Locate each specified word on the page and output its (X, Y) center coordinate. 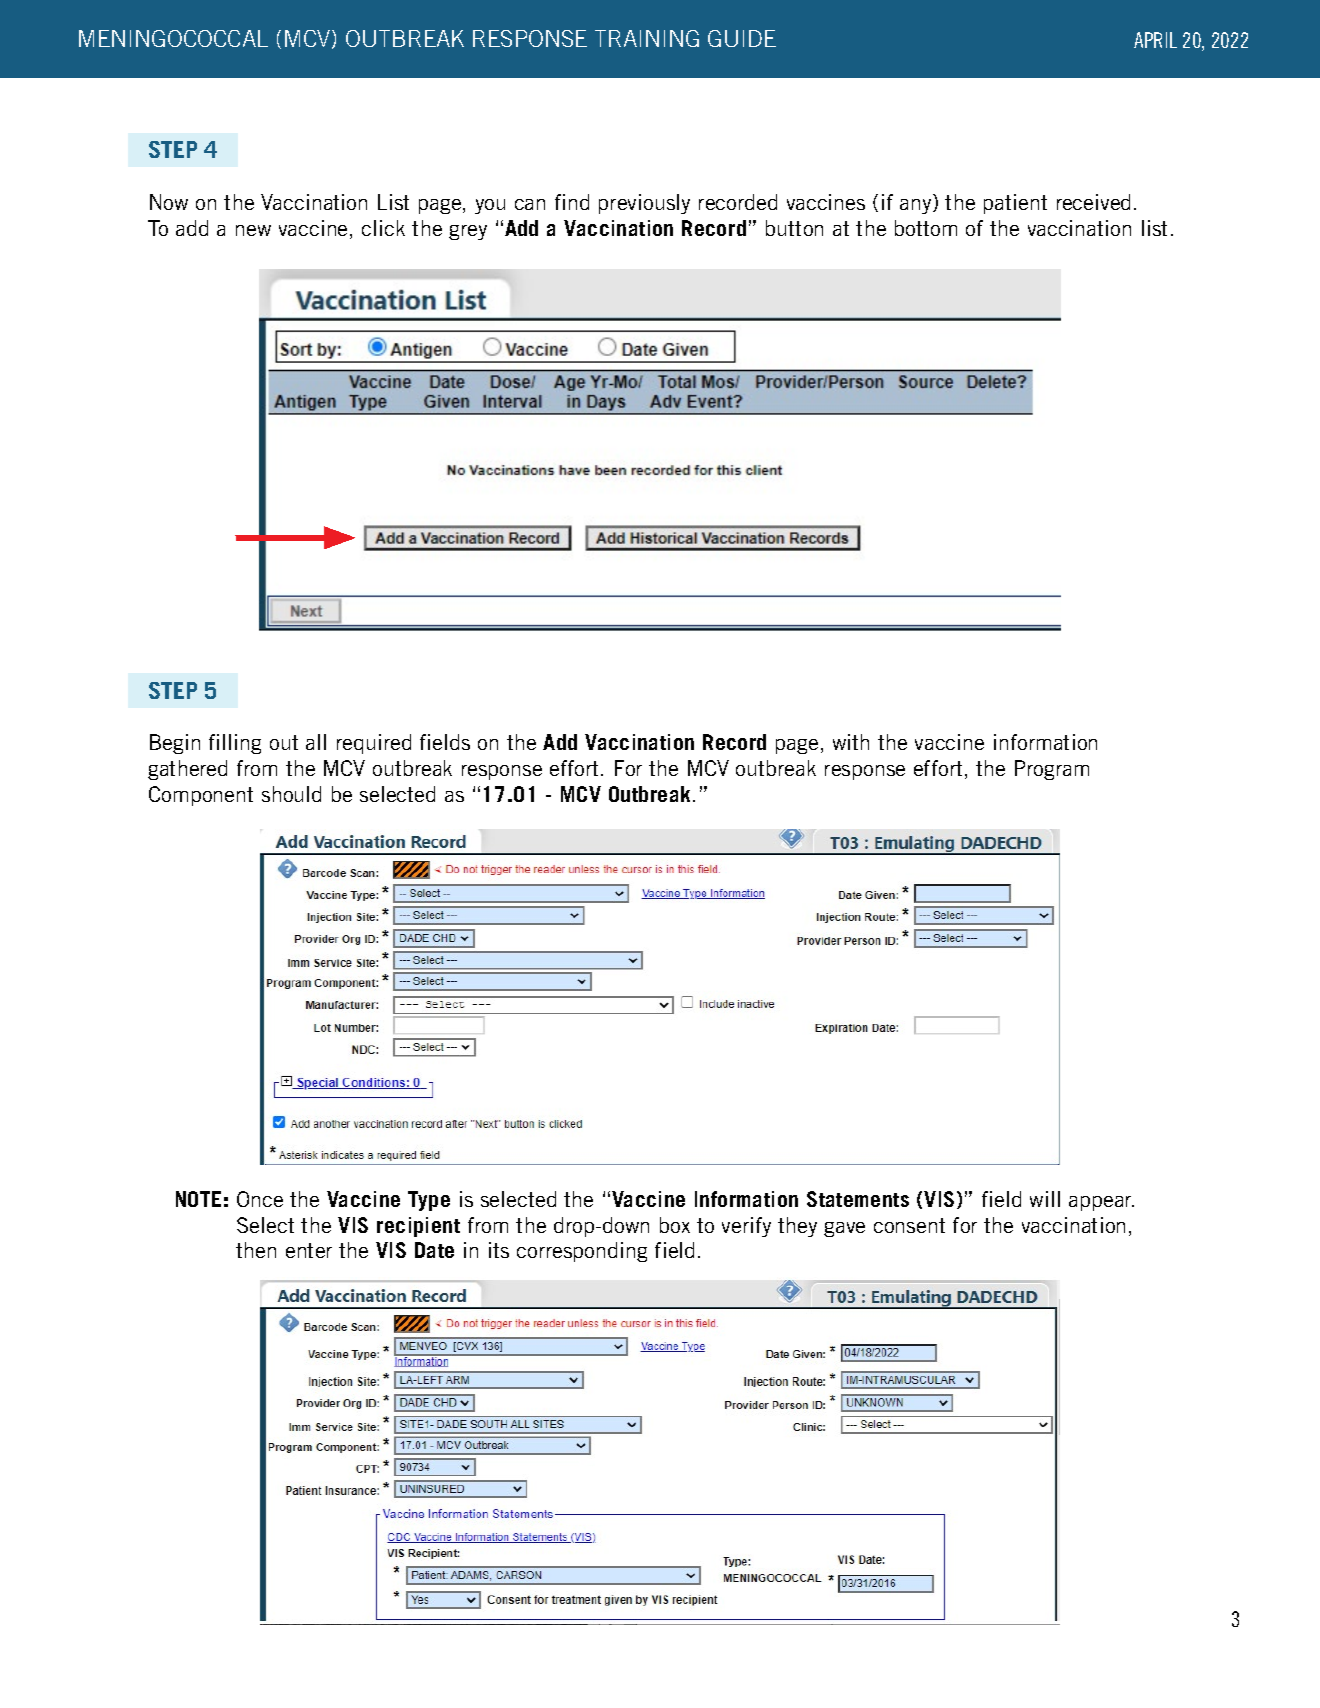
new (253, 230)
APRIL (1155, 40)
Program (1052, 770)
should (291, 794)
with (851, 742)
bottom (926, 228)
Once (260, 1199)
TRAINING (647, 38)
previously (644, 204)
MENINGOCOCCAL (173, 38)
